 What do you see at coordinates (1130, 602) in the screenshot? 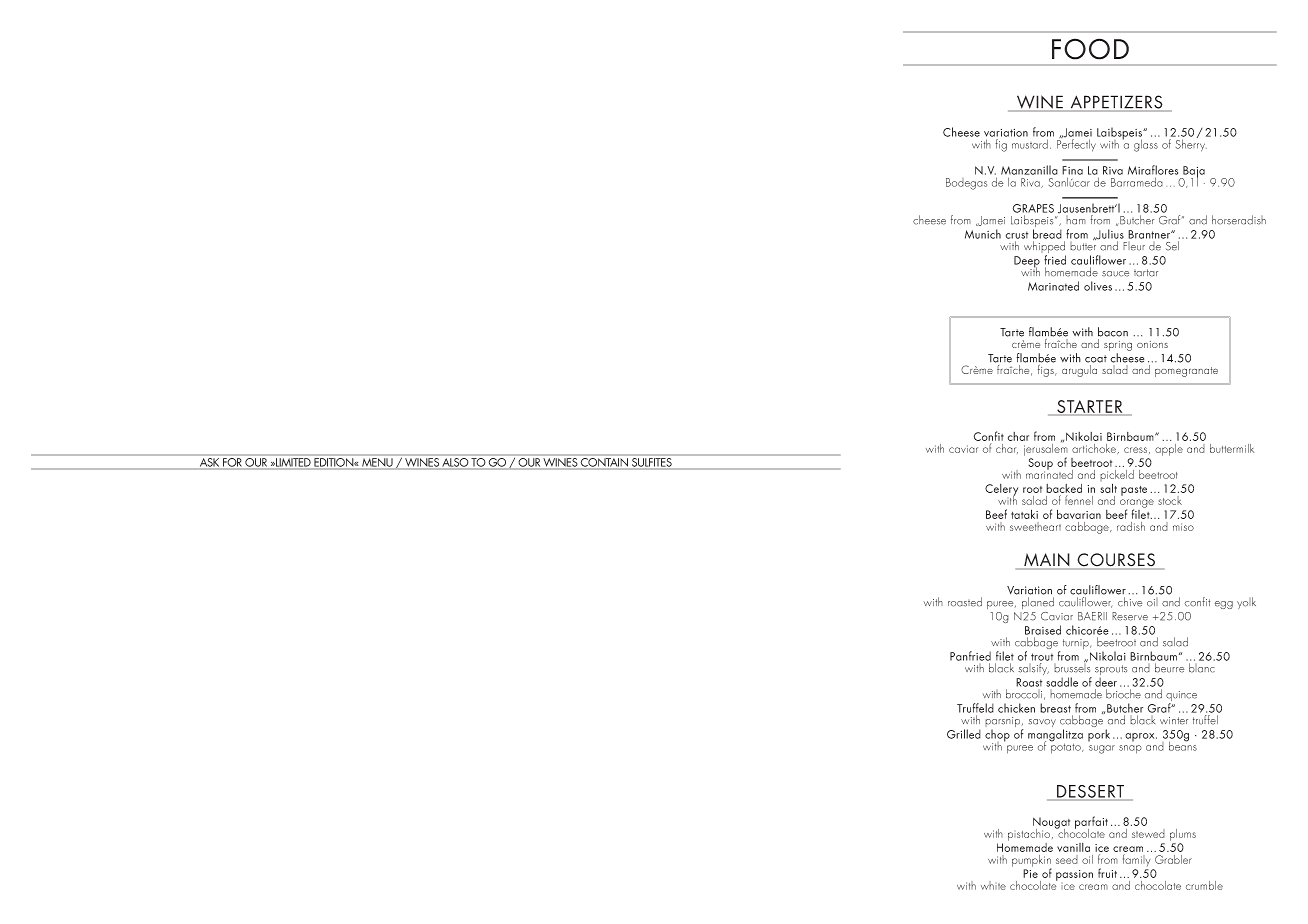
I see `chive` at bounding box center [1130, 602].
